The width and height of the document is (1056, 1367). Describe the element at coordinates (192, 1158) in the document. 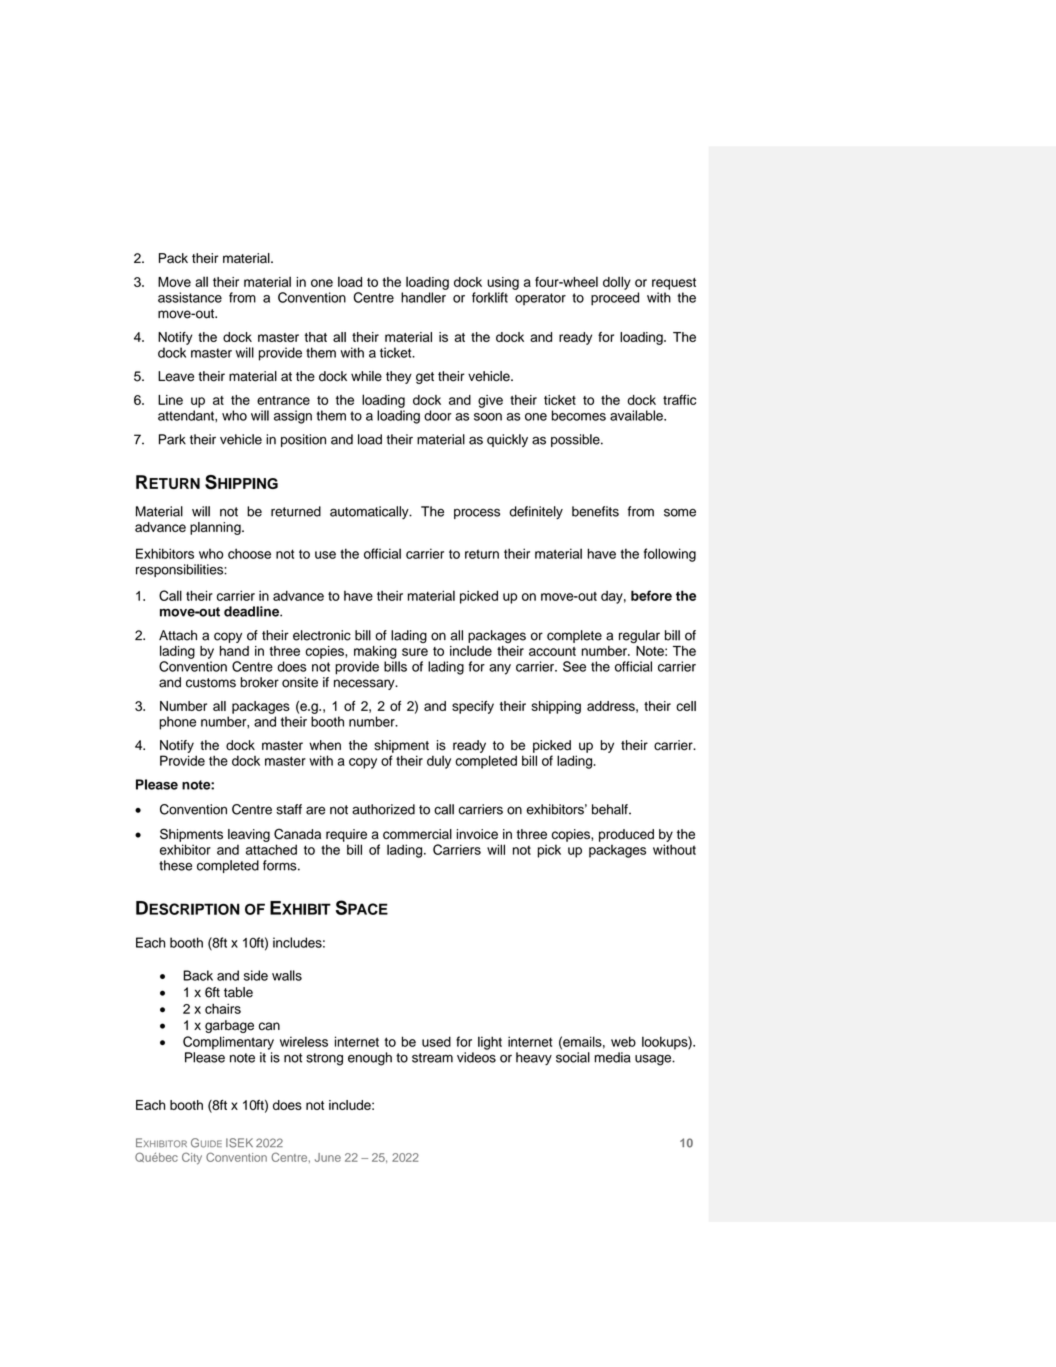

I see `City` at that location.
